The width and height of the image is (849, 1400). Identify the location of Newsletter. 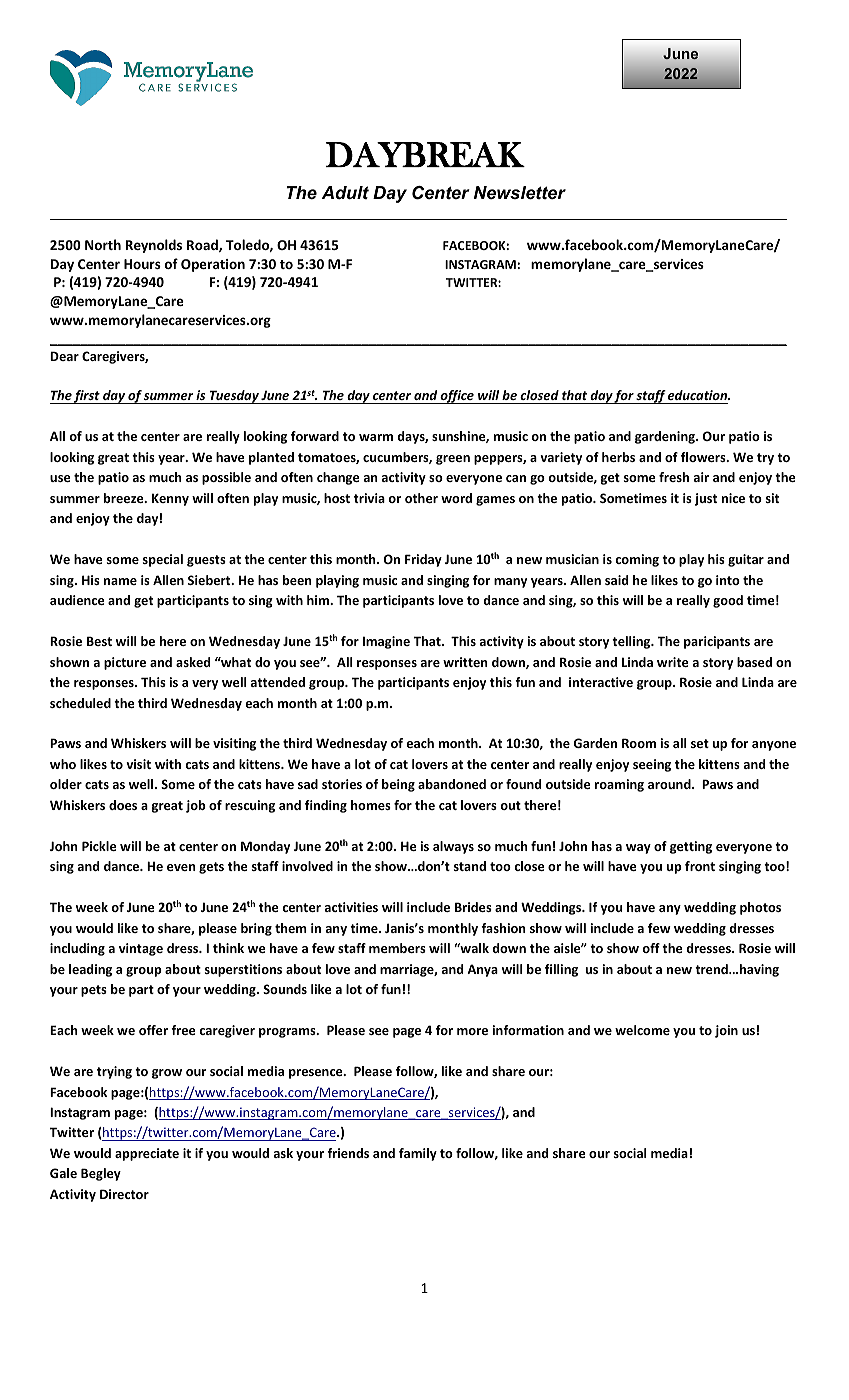
(520, 193).
